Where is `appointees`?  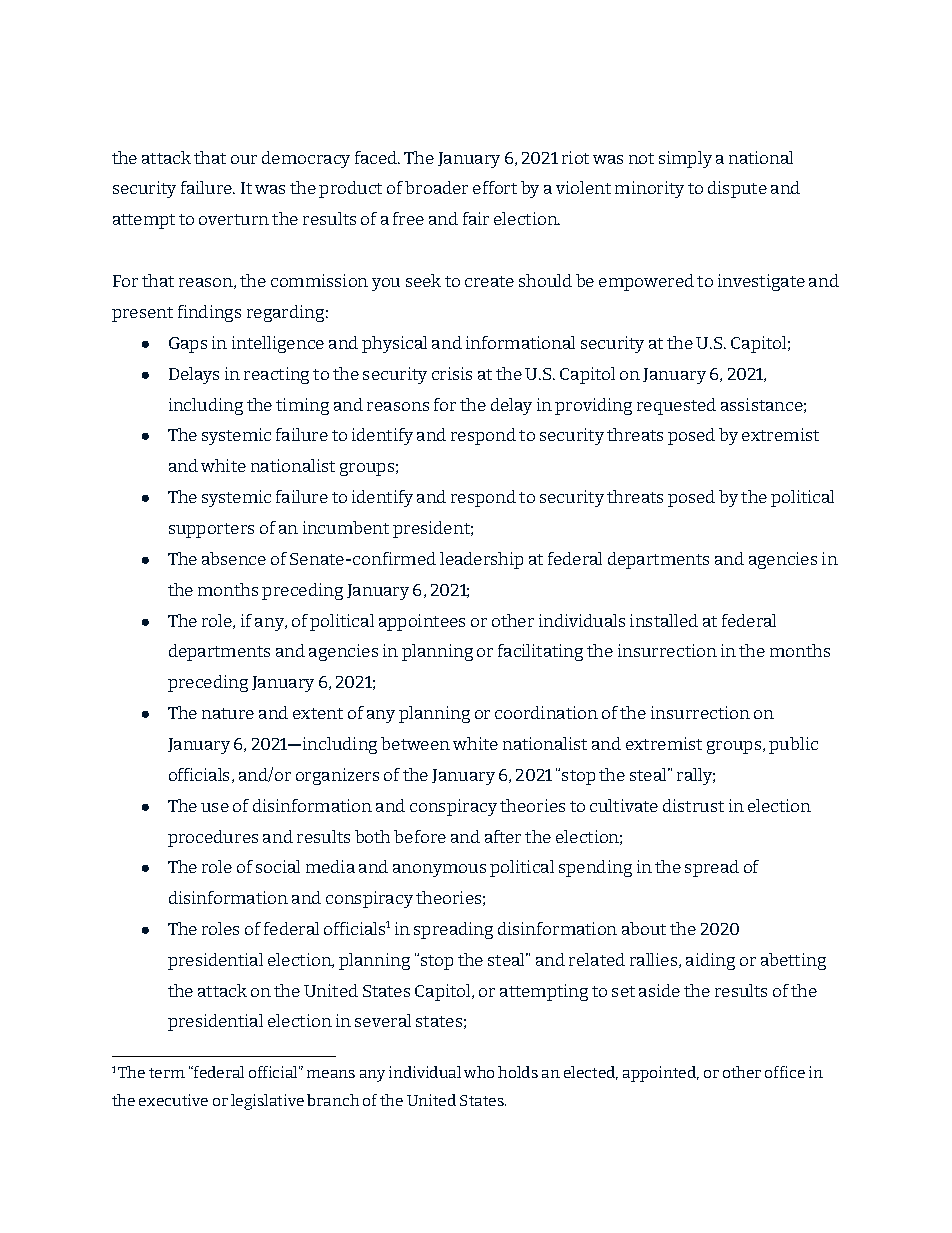
appointees is located at coordinates (422, 622).
